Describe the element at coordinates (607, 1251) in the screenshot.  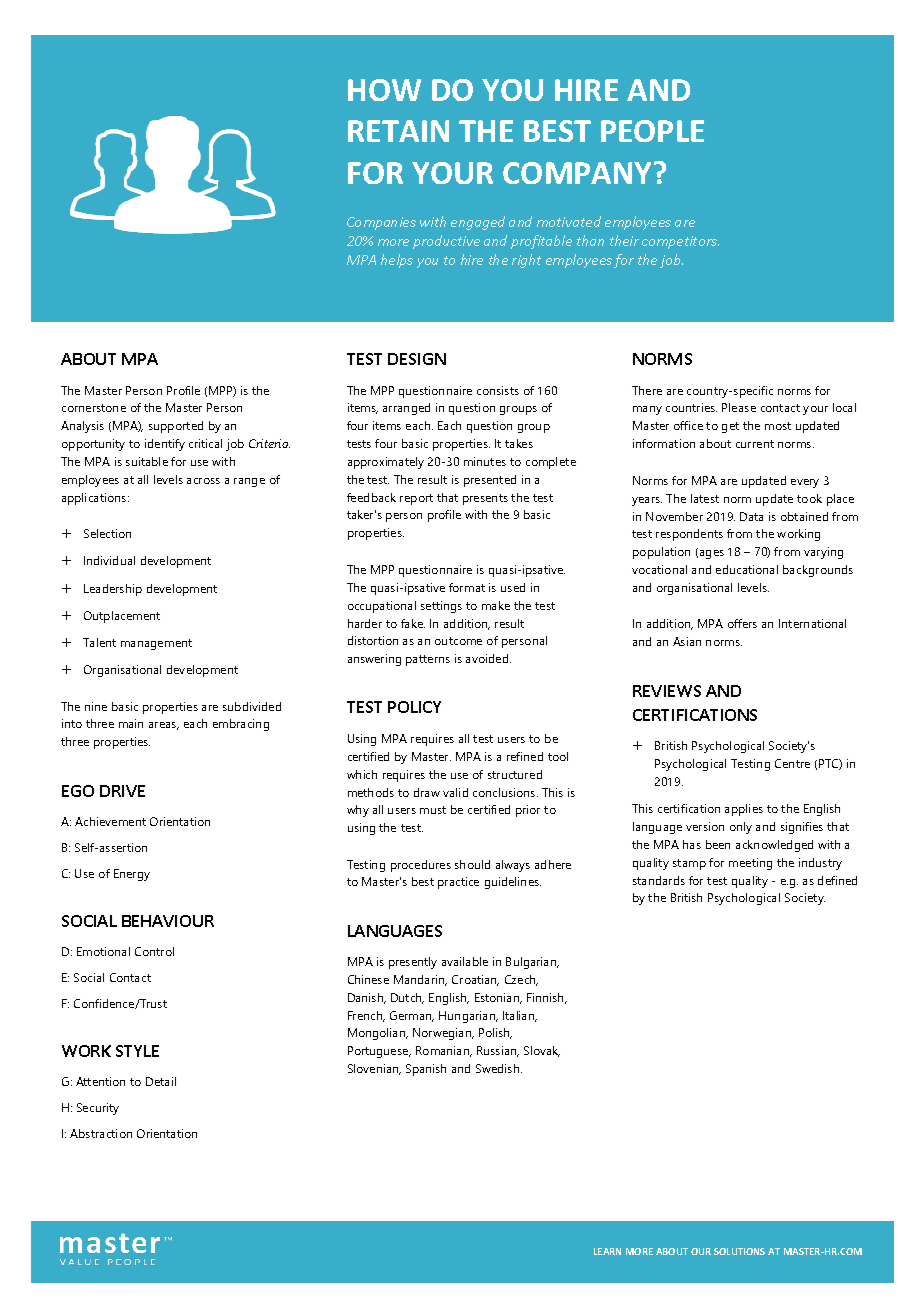
I see `LEARN` at that location.
